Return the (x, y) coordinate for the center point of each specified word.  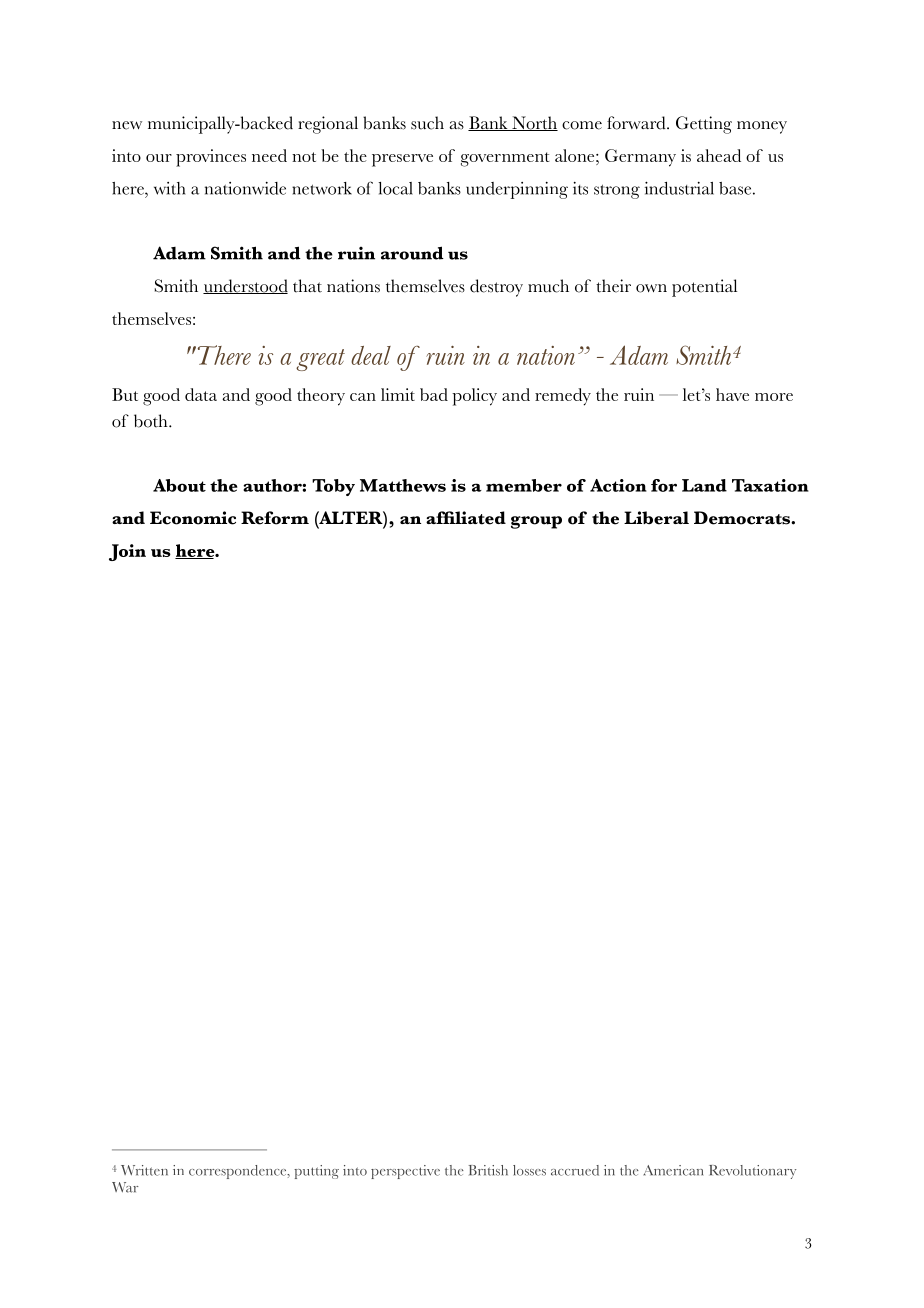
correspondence (239, 1172)
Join (127, 552)
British (488, 1170)
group (536, 522)
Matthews (403, 485)
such (427, 123)
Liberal (656, 518)
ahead (719, 155)
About (179, 485)
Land (704, 485)
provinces (211, 158)
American (673, 1170)
